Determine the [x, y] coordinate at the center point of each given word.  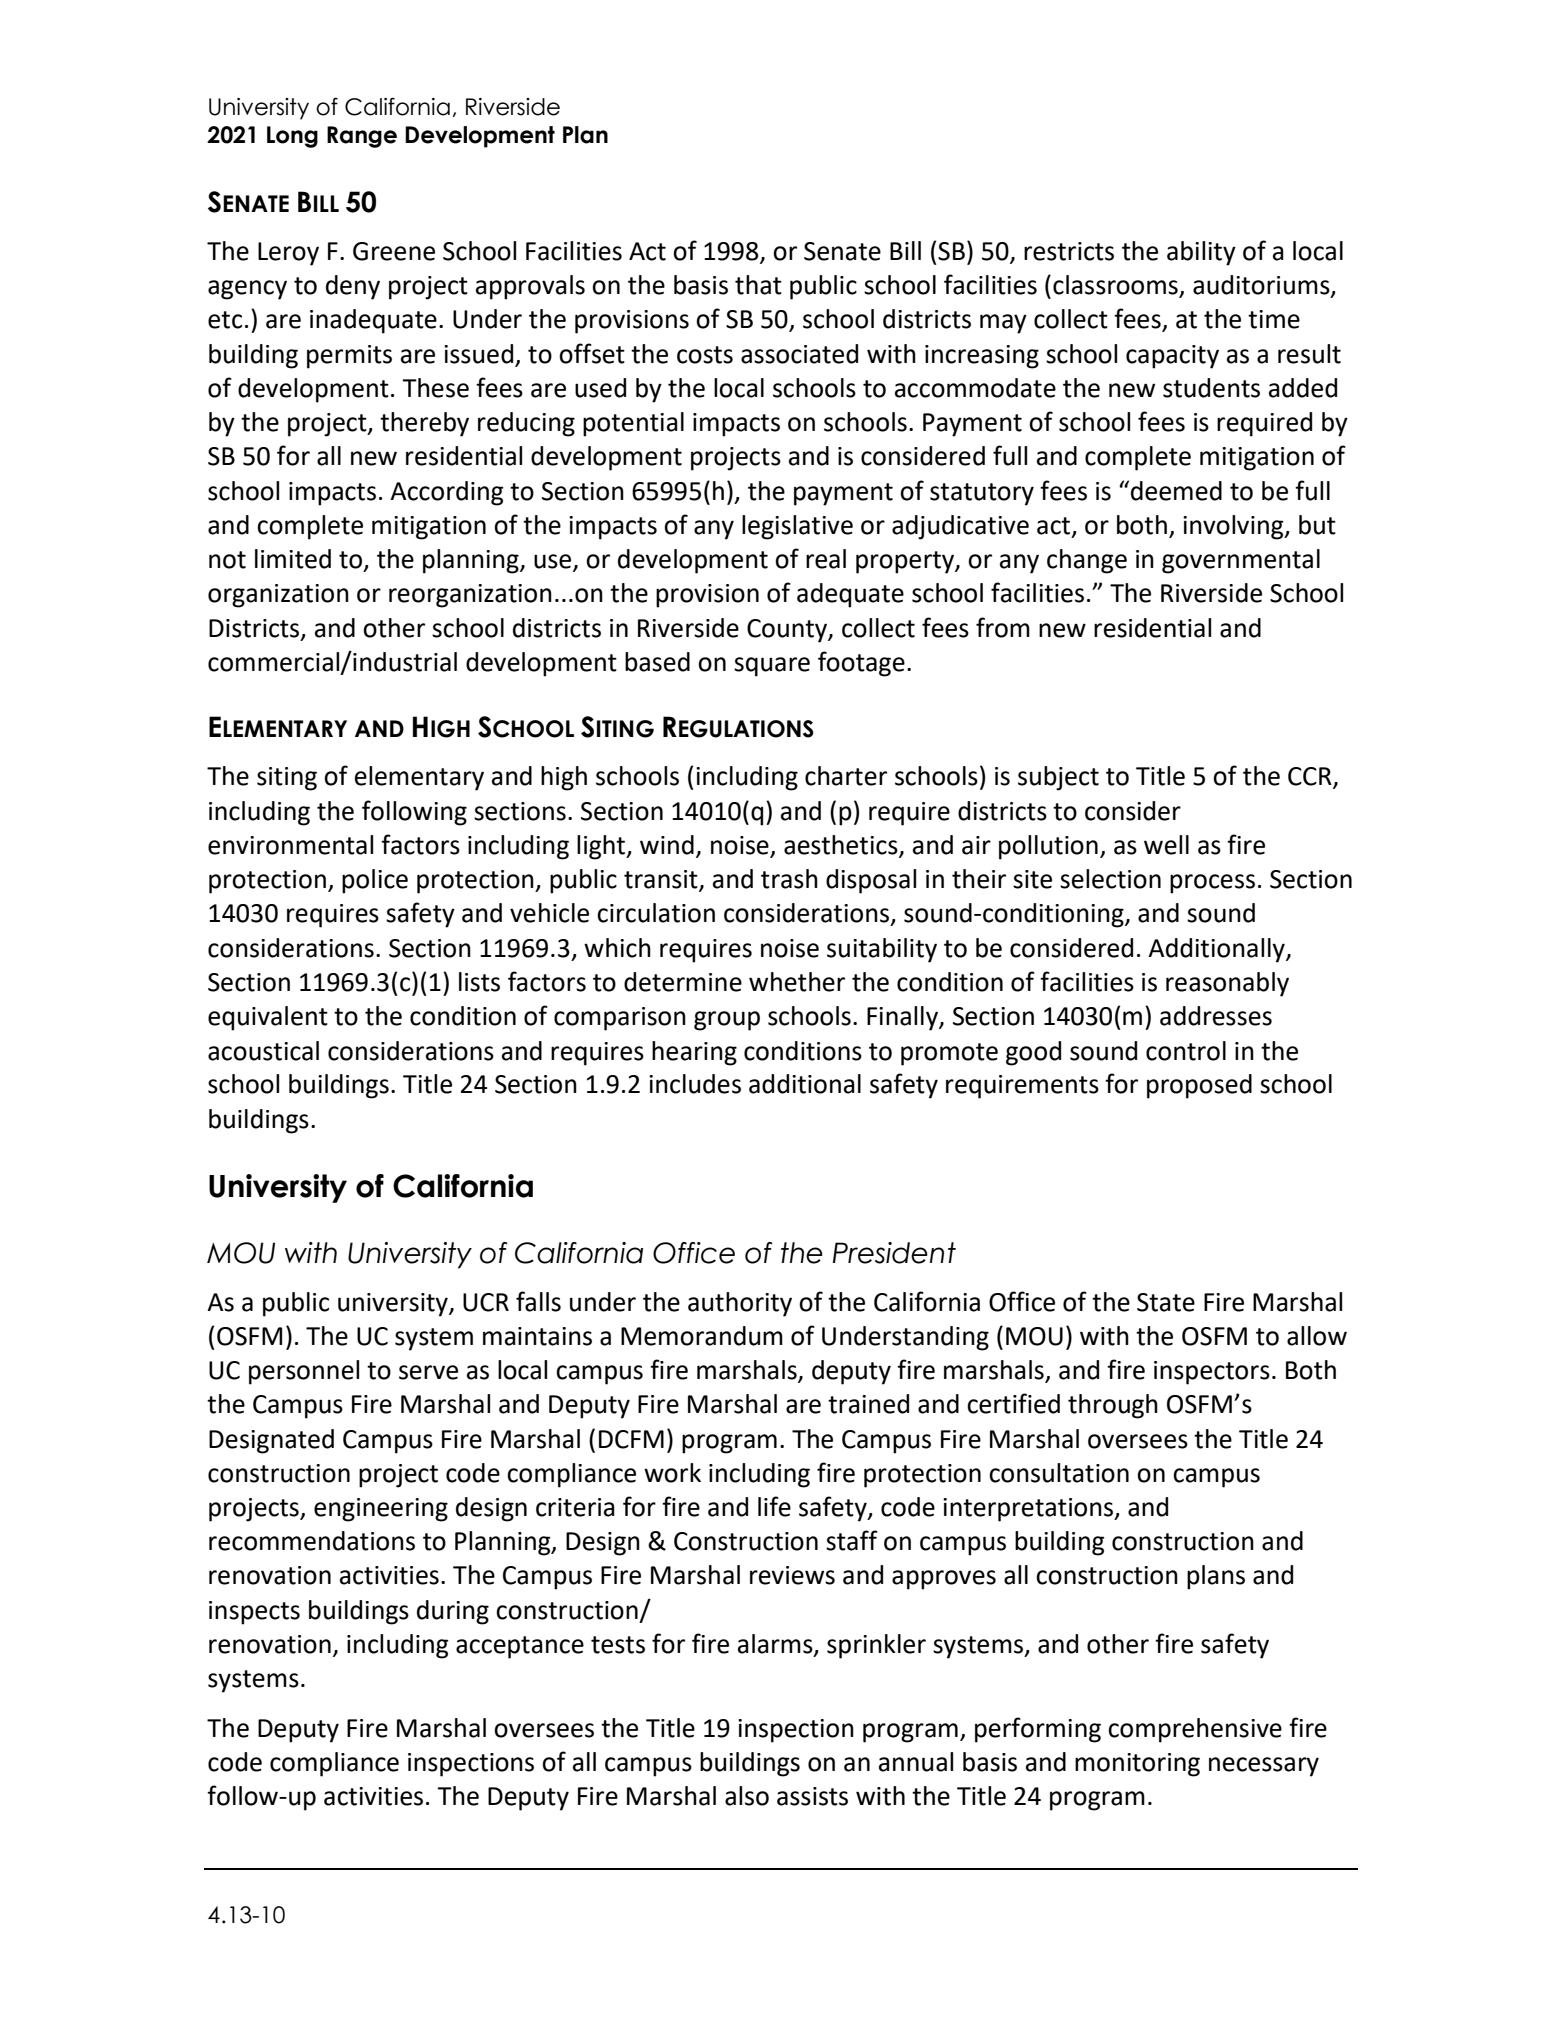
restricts [1069, 251]
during [453, 1612]
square [772, 667]
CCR [1311, 777]
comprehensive [1195, 1730]
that [758, 285]
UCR [486, 1302]
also [747, 1796]
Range [362, 137]
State [1166, 1302]
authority [740, 1304]
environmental [290, 845]
